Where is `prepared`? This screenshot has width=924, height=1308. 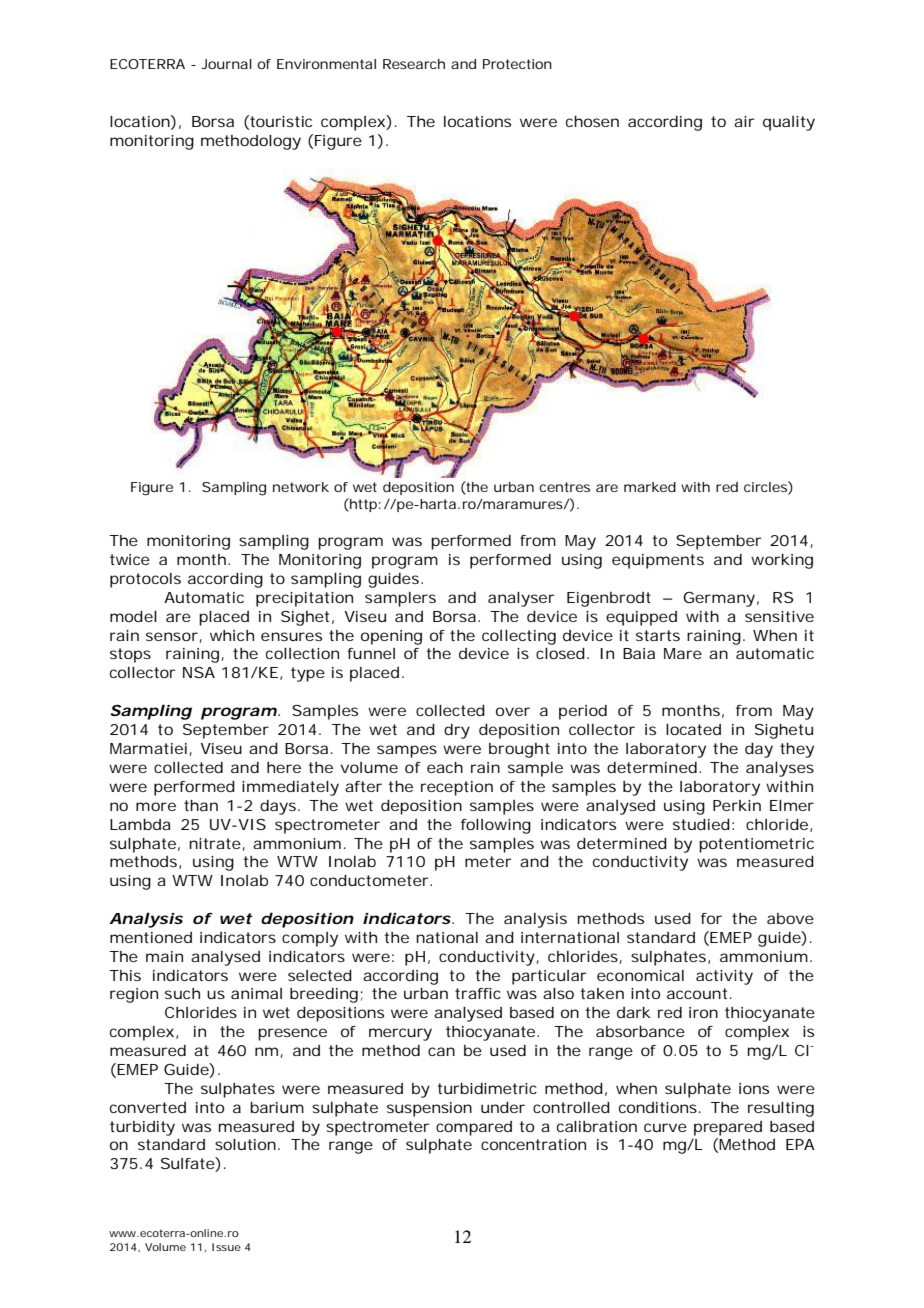
prepared is located at coordinates (728, 1128).
